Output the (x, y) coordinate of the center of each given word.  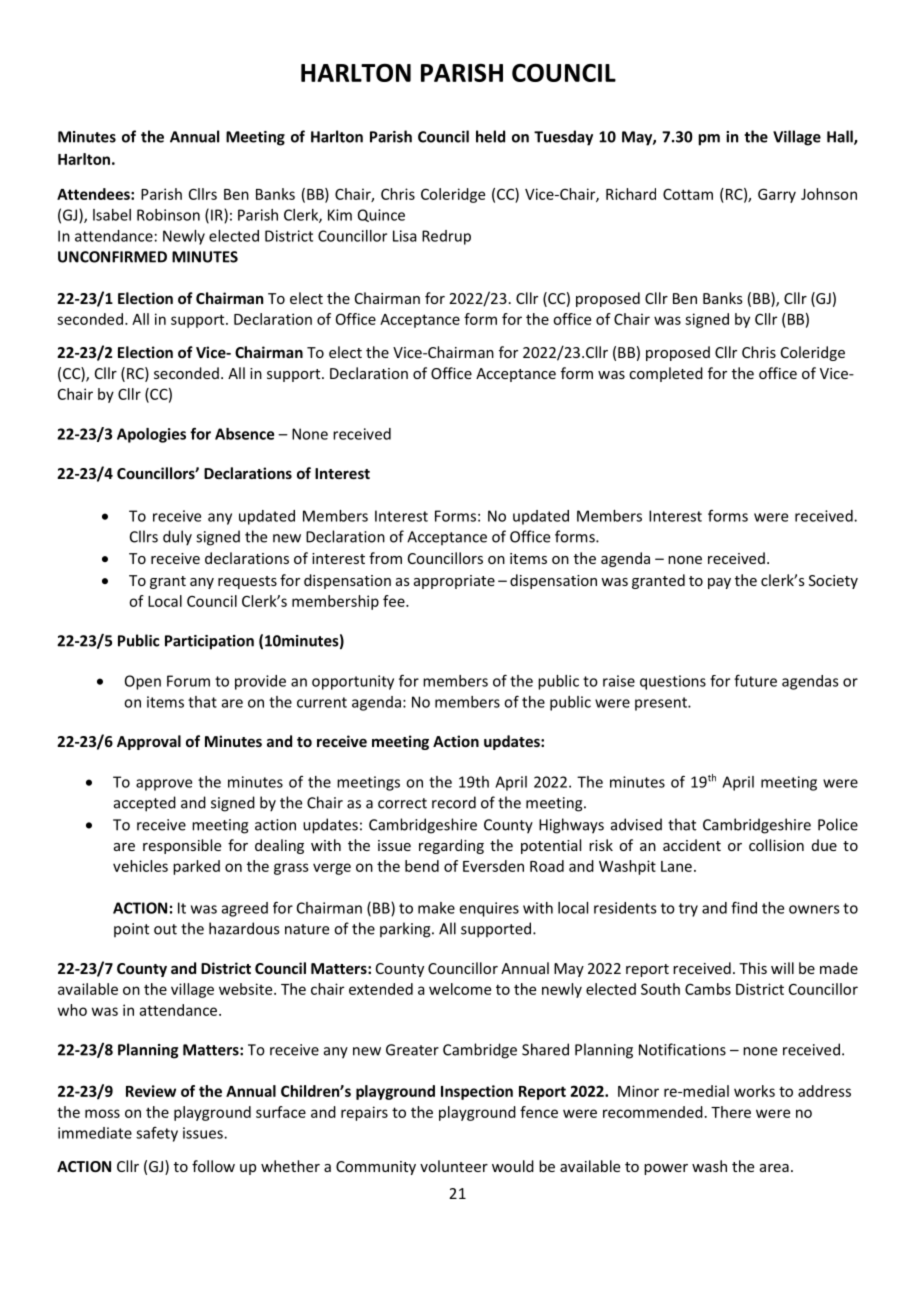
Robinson (168, 215)
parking (406, 930)
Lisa (405, 236)
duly (177, 538)
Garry (777, 195)
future (755, 680)
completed (666, 374)
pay (719, 583)
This (753, 968)
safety (157, 1134)
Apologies (151, 435)
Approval (149, 742)
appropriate (454, 582)
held (490, 136)
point (131, 930)
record (454, 802)
